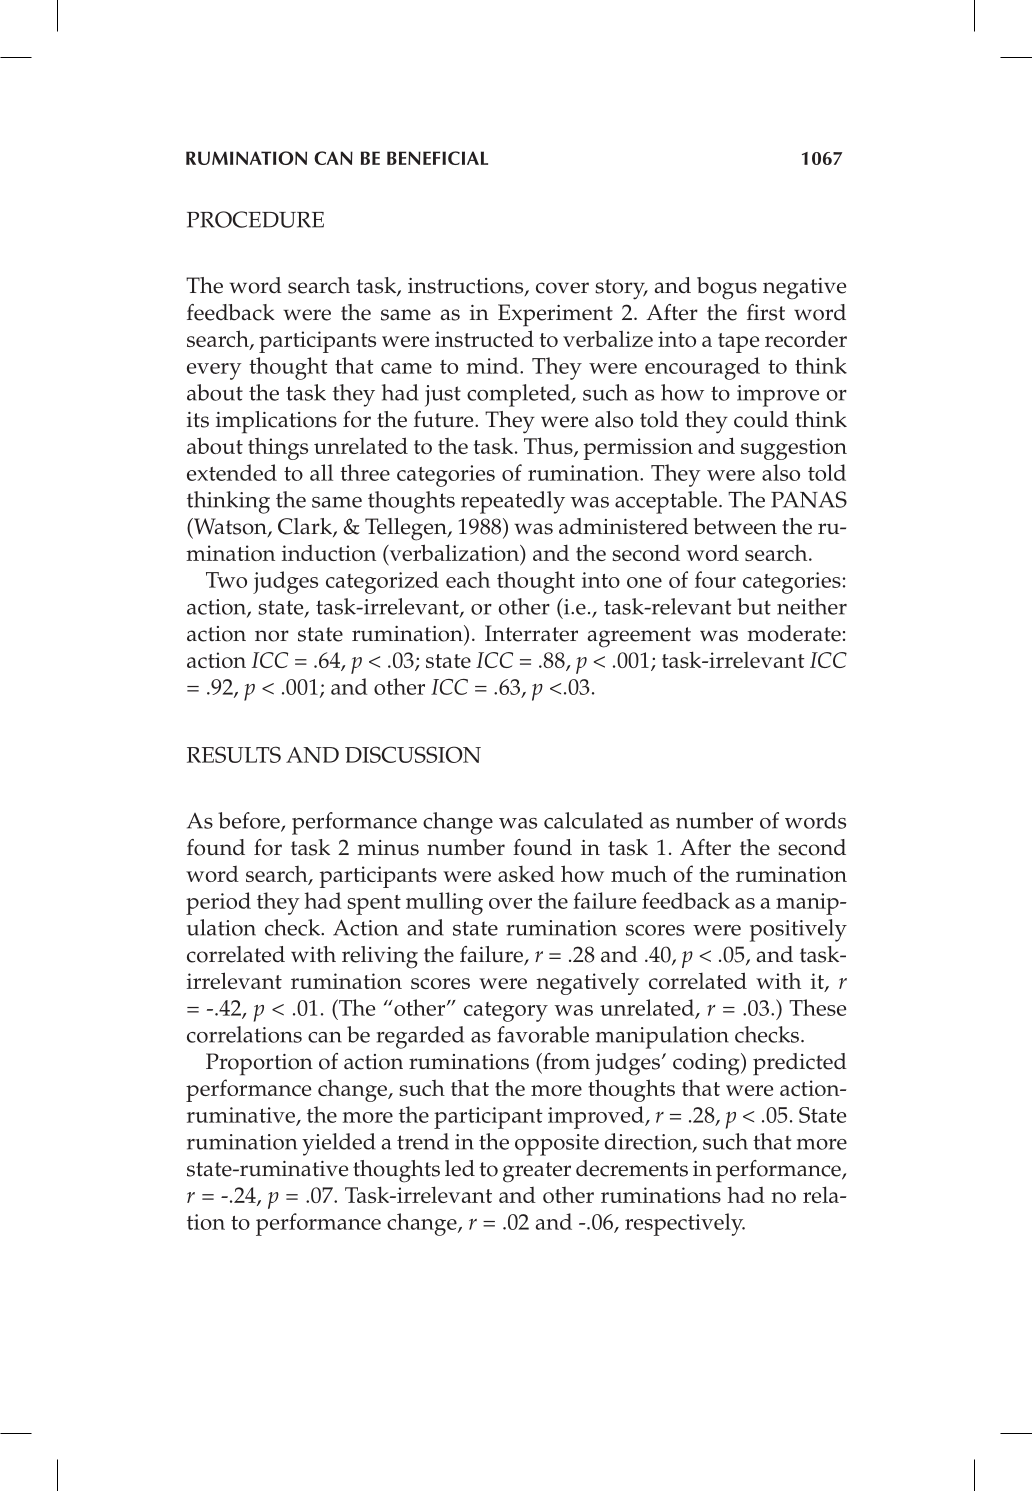 Image resolution: width=1032 pixels, height=1491 pixels. What do you see at coordinates (255, 219) in the screenshot?
I see `PROCEDURE` at bounding box center [255, 219].
